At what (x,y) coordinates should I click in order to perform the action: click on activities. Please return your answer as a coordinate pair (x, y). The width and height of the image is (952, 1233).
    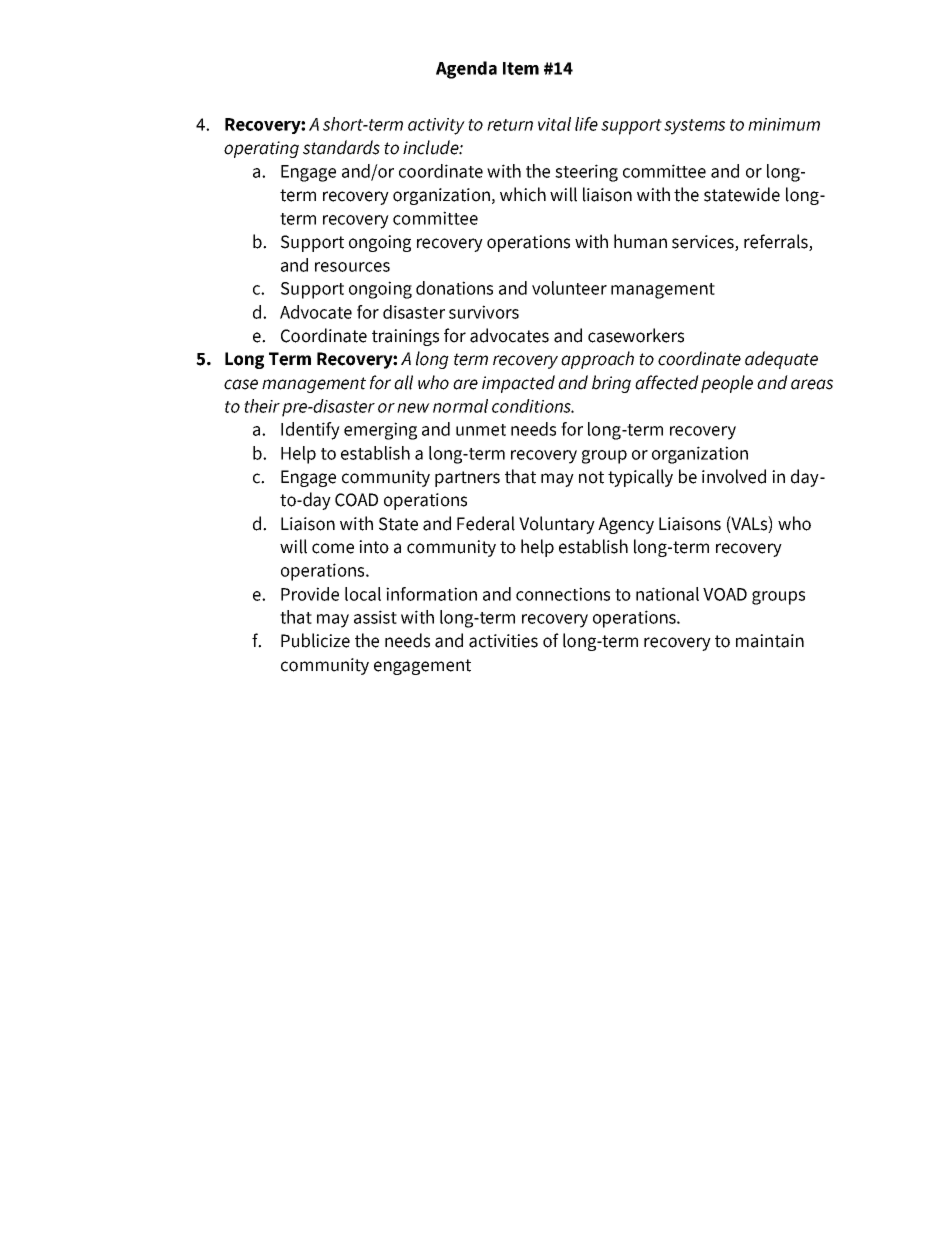
    Looking at the image, I should click on (503, 641).
